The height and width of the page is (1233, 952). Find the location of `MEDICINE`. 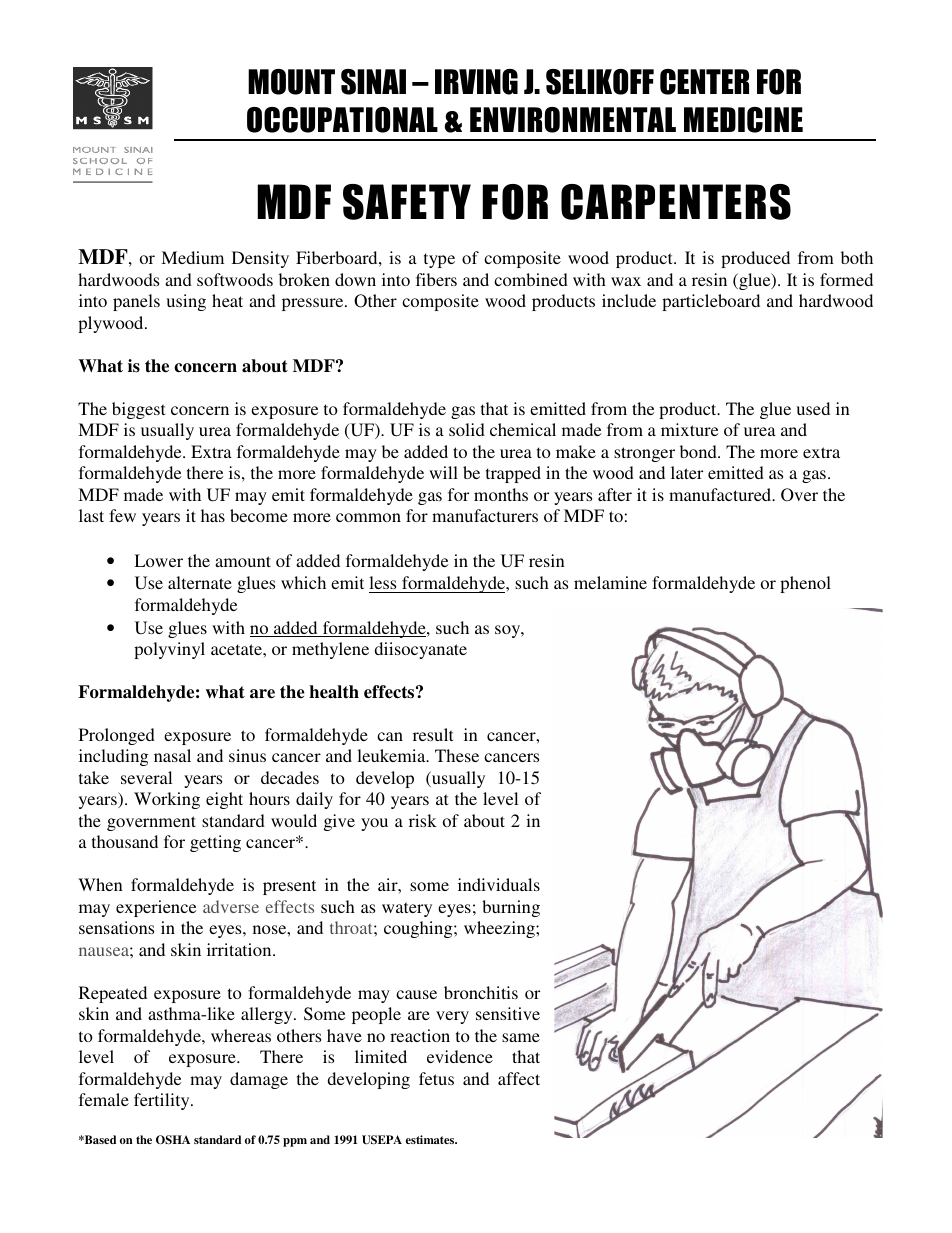

MEDICINE is located at coordinates (743, 120).
